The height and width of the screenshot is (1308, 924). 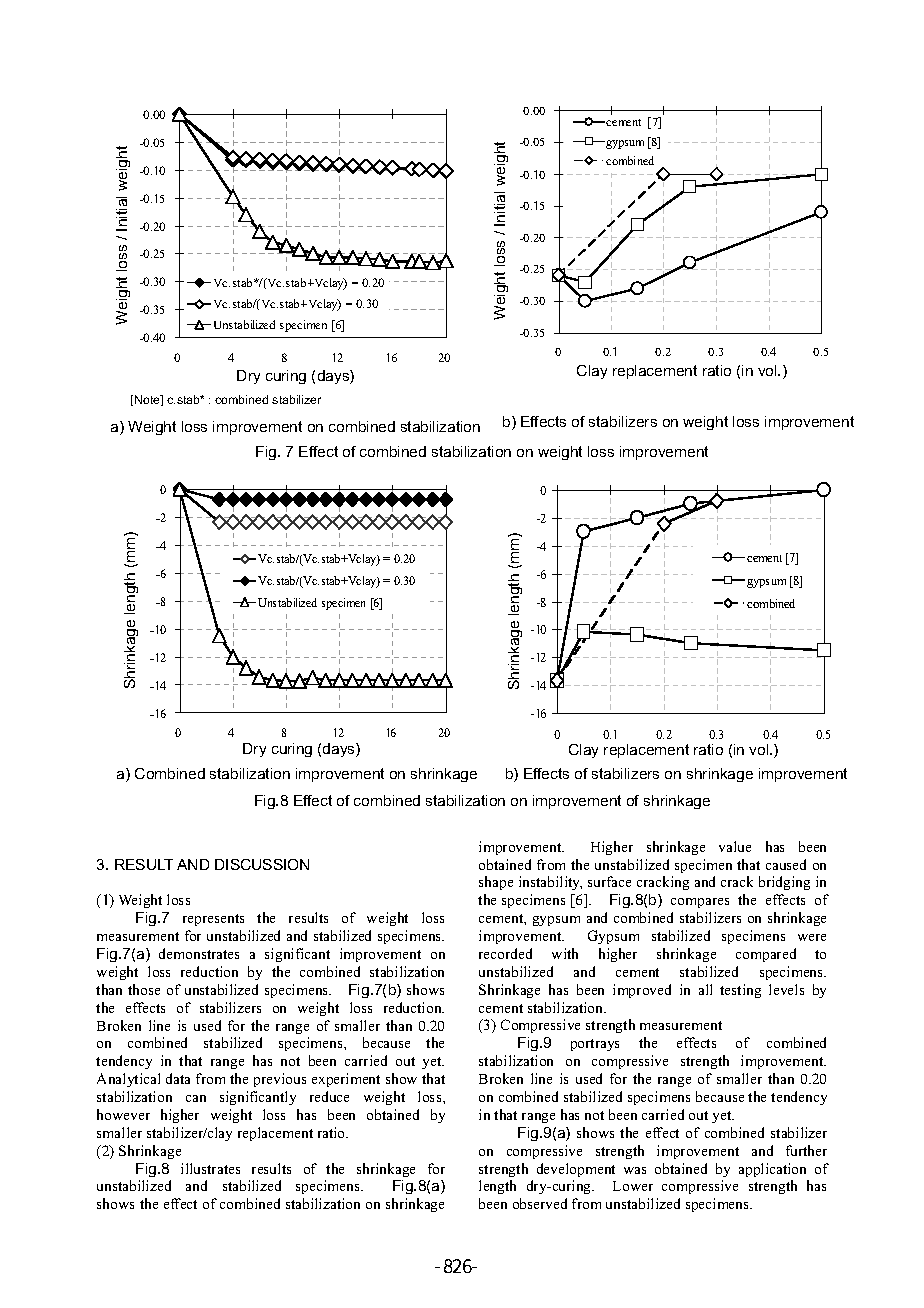 What do you see at coordinates (772, 1170) in the screenshot?
I see `application` at bounding box center [772, 1170].
